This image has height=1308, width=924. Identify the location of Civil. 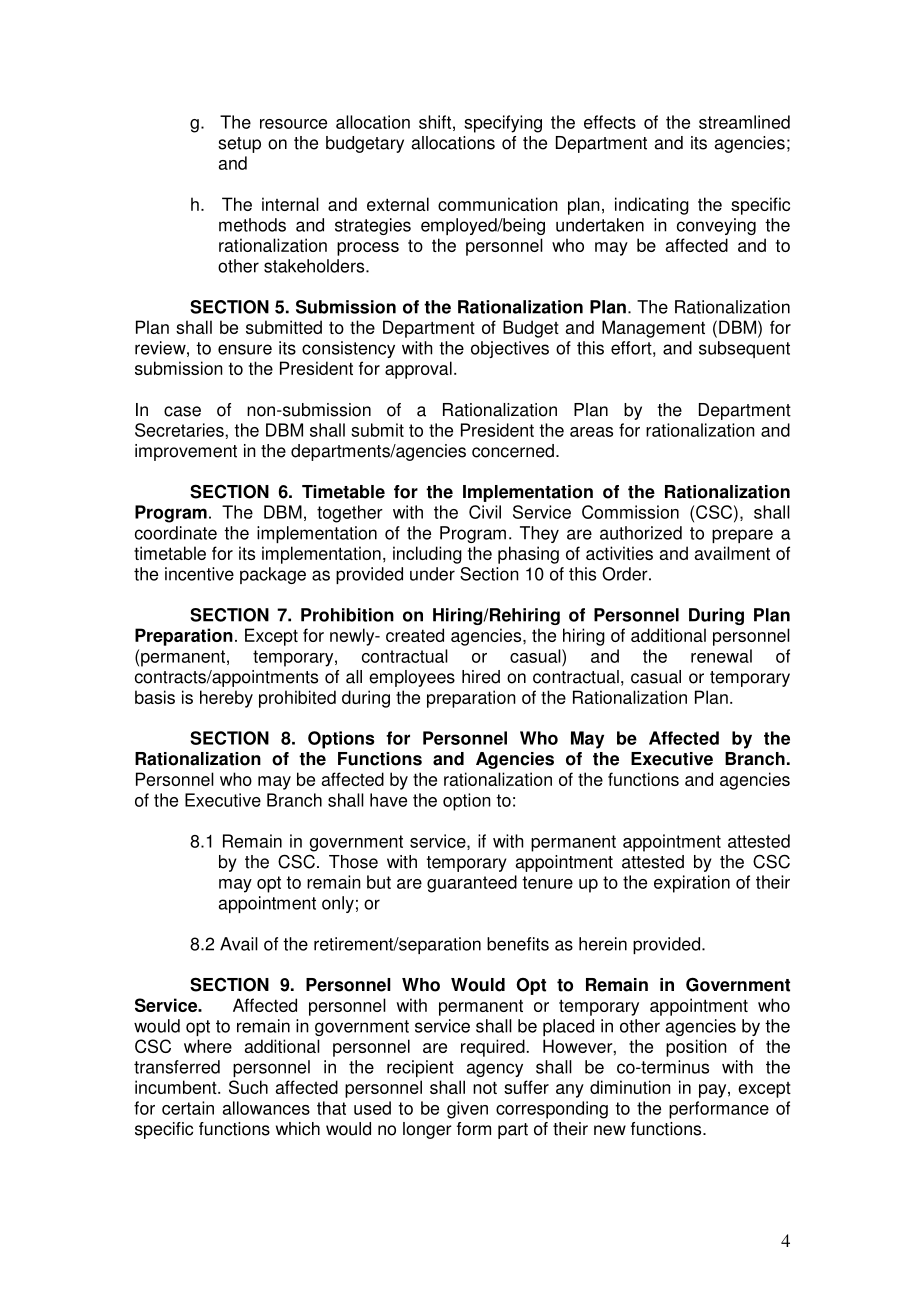
(485, 512).
